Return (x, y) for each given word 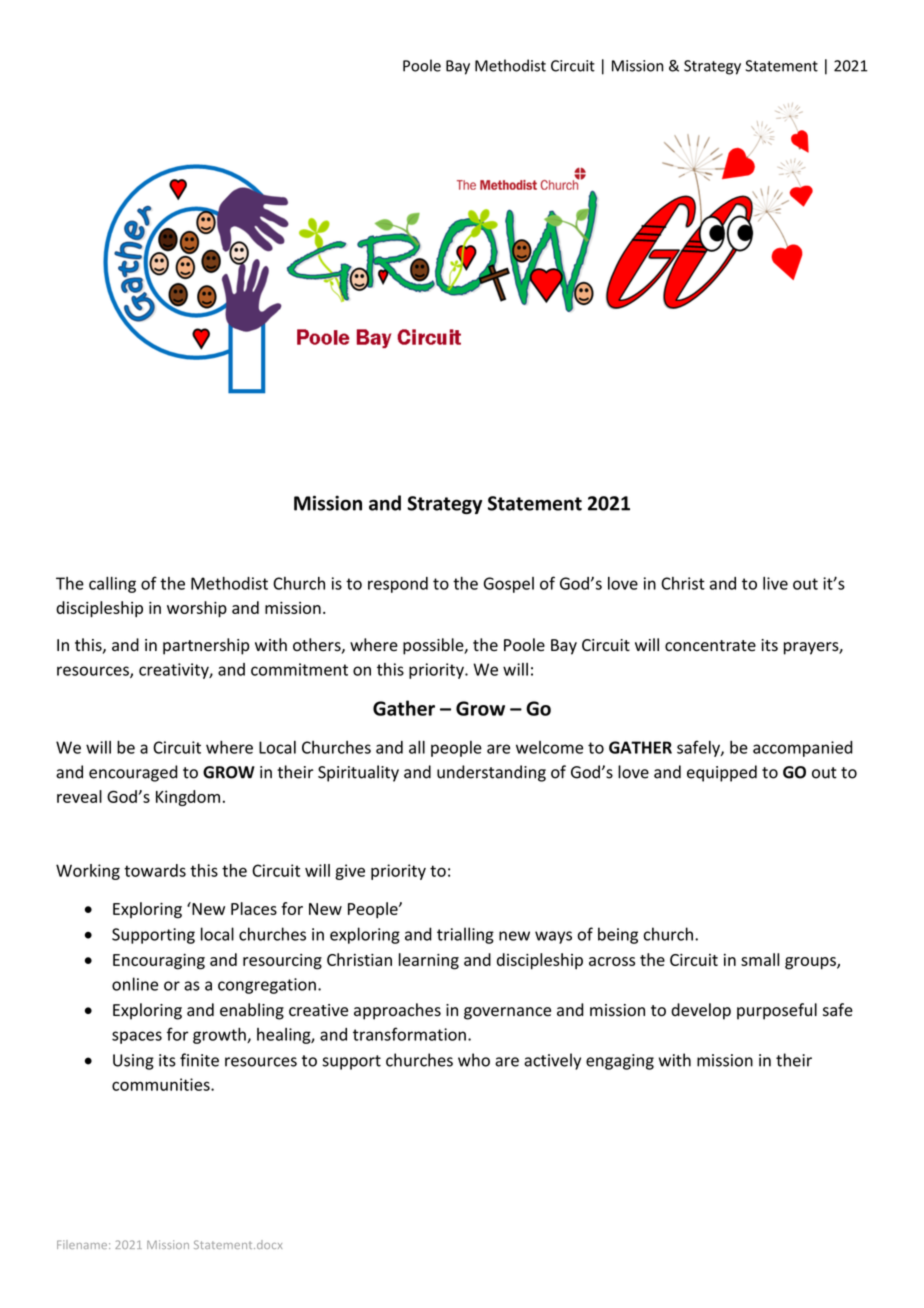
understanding (491, 773)
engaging (620, 1062)
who (474, 1060)
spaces (137, 1037)
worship (197, 609)
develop (701, 1011)
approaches (397, 1011)
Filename (83, 1244)
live (775, 583)
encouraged (133, 773)
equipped (722, 773)
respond (398, 585)
